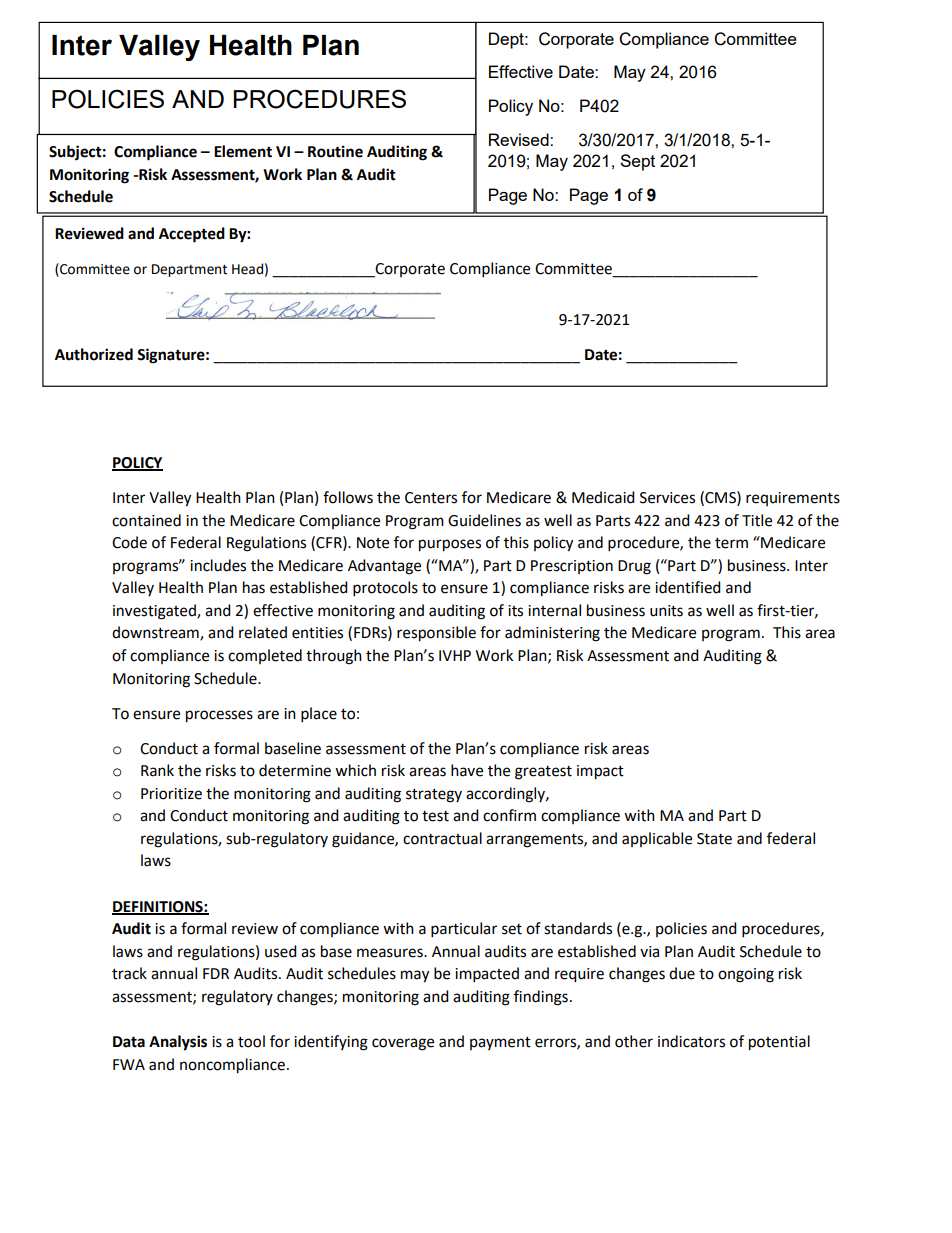 The height and width of the document is (1233, 952). What do you see at coordinates (667, 498) in the document?
I see `Services` at bounding box center [667, 498].
